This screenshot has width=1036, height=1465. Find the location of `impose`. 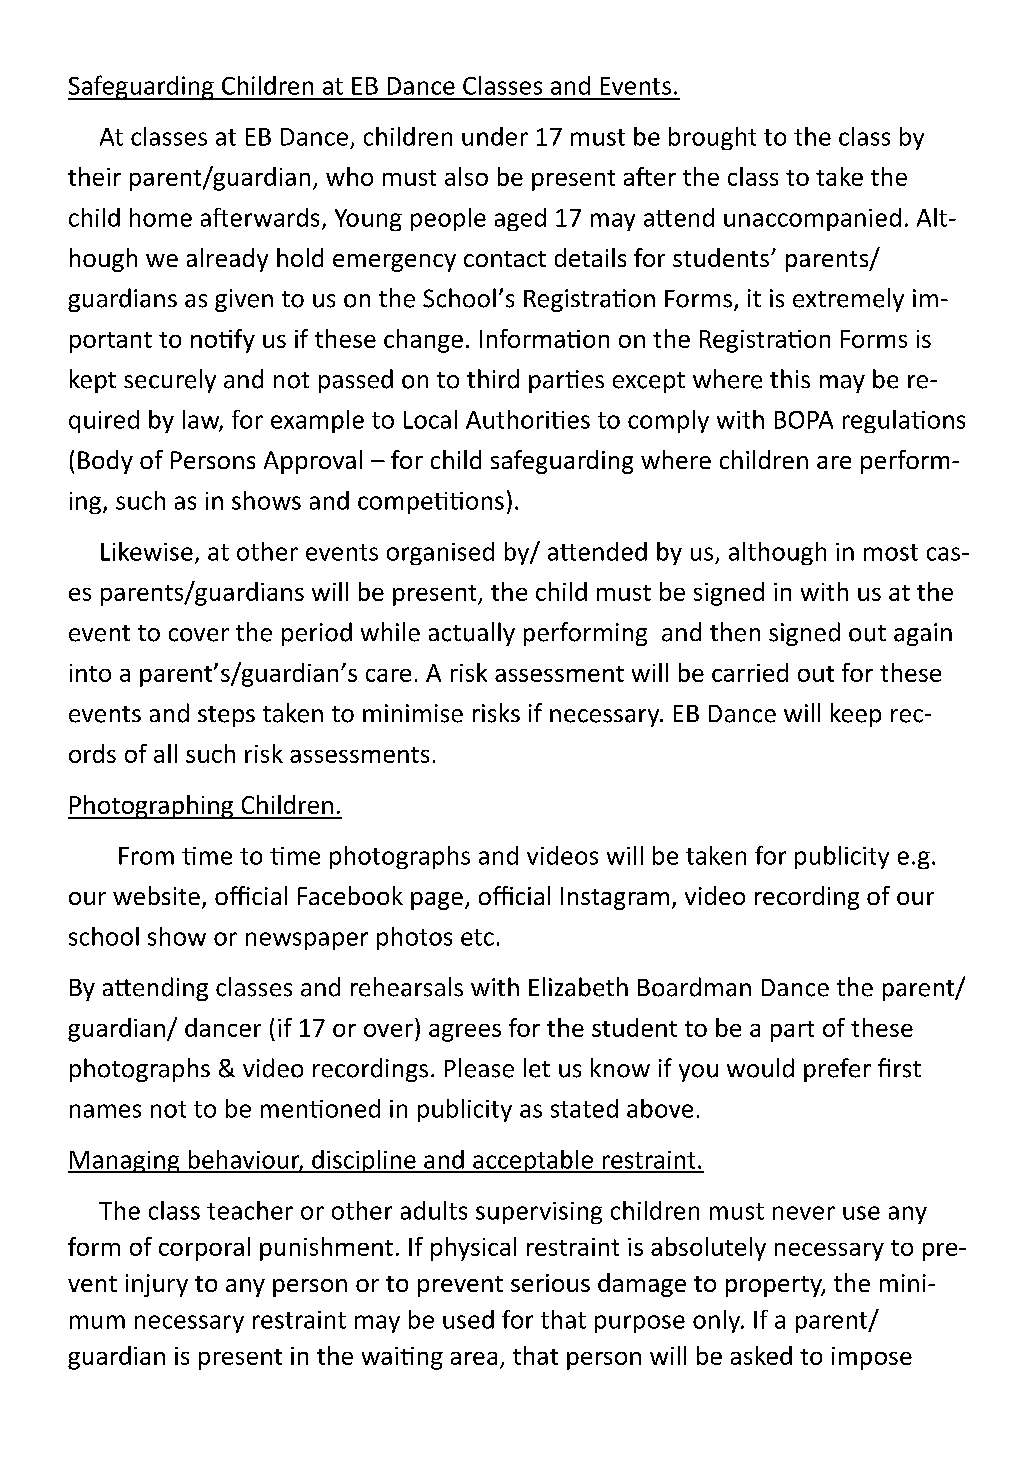

impose is located at coordinates (872, 1358).
